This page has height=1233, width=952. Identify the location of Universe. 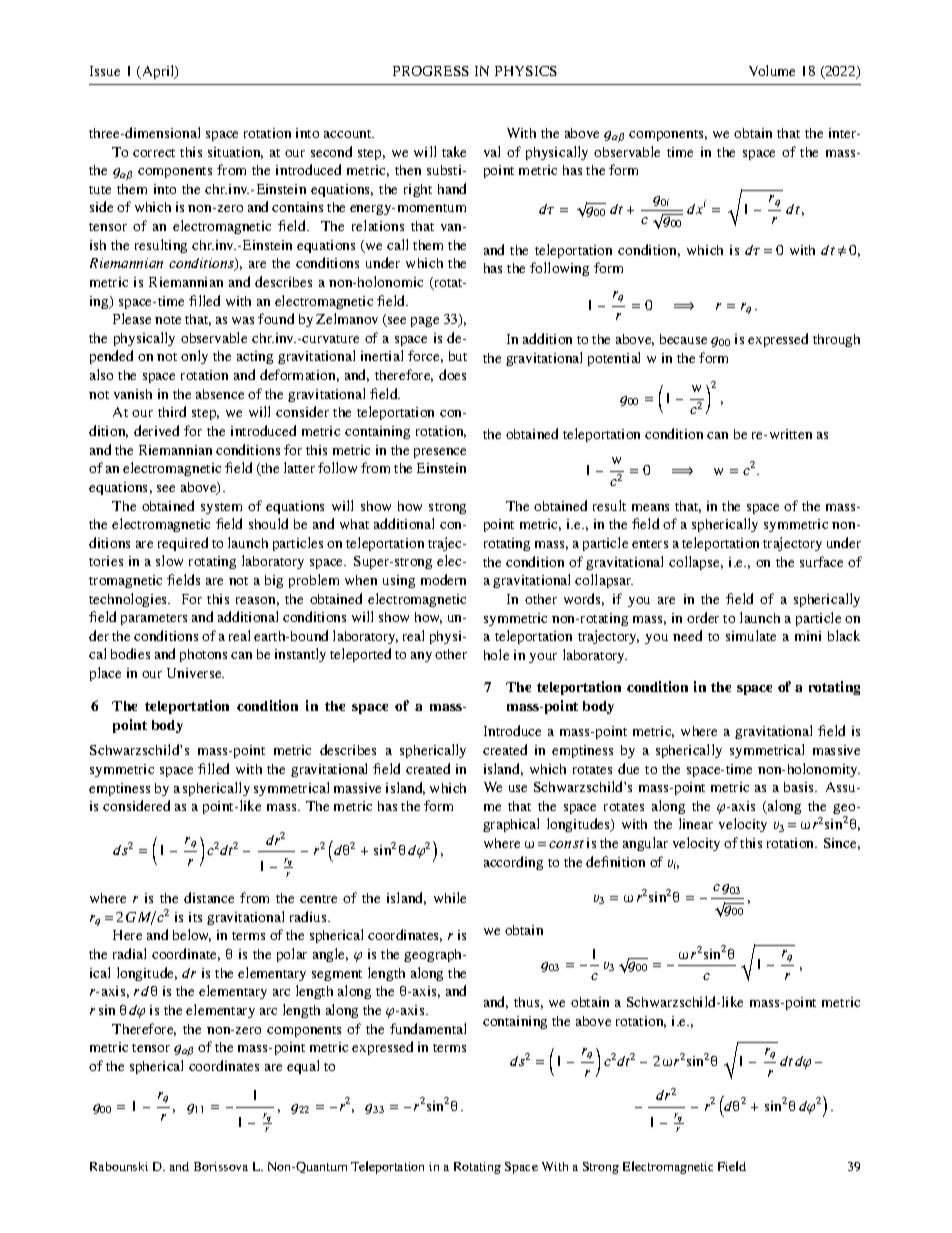
(195, 673).
